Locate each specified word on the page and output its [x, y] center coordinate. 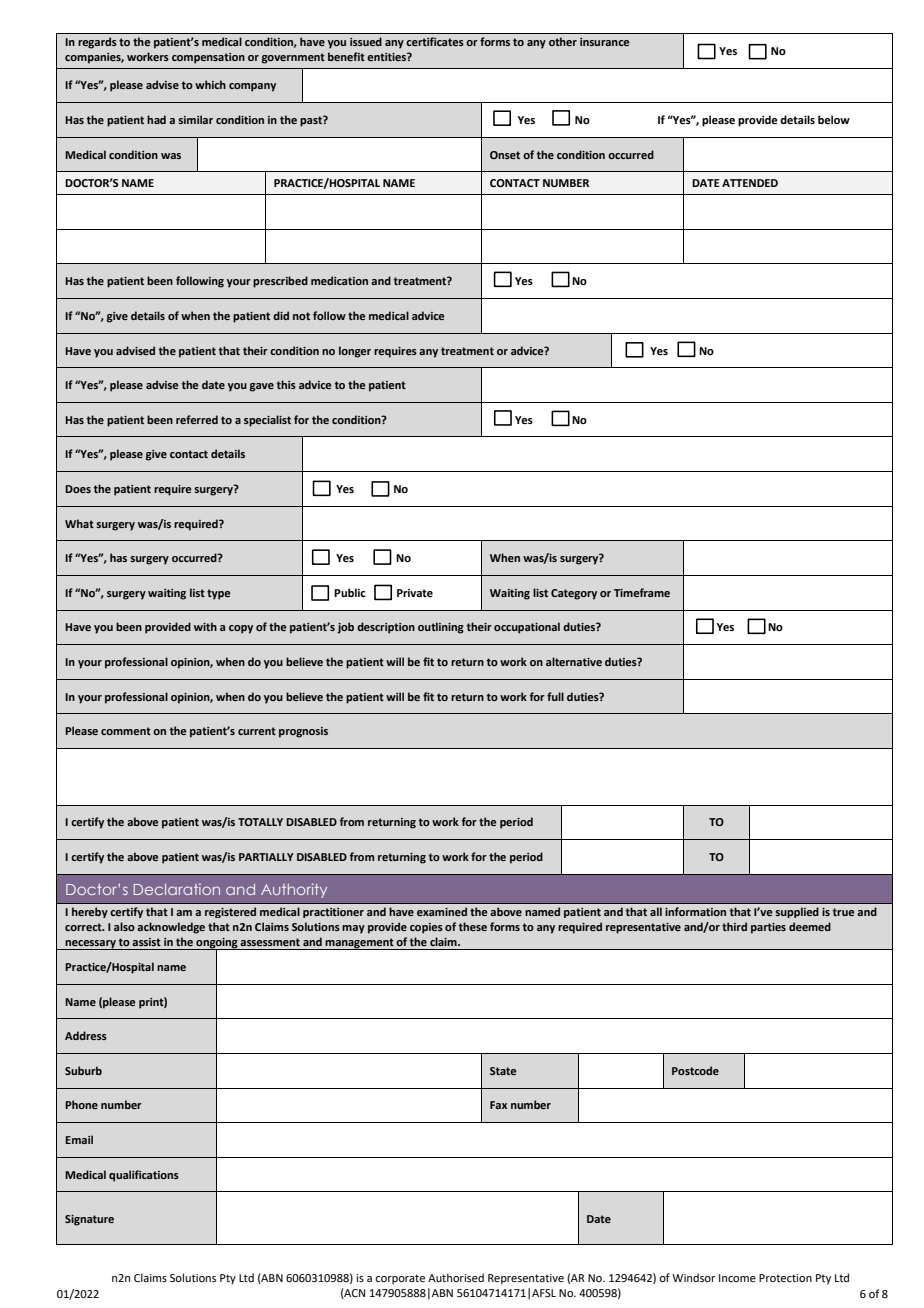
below [834, 119]
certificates [435, 41]
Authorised [456, 1277]
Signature [89, 1220]
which [210, 84]
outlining [441, 628]
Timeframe [642, 592]
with [205, 626]
